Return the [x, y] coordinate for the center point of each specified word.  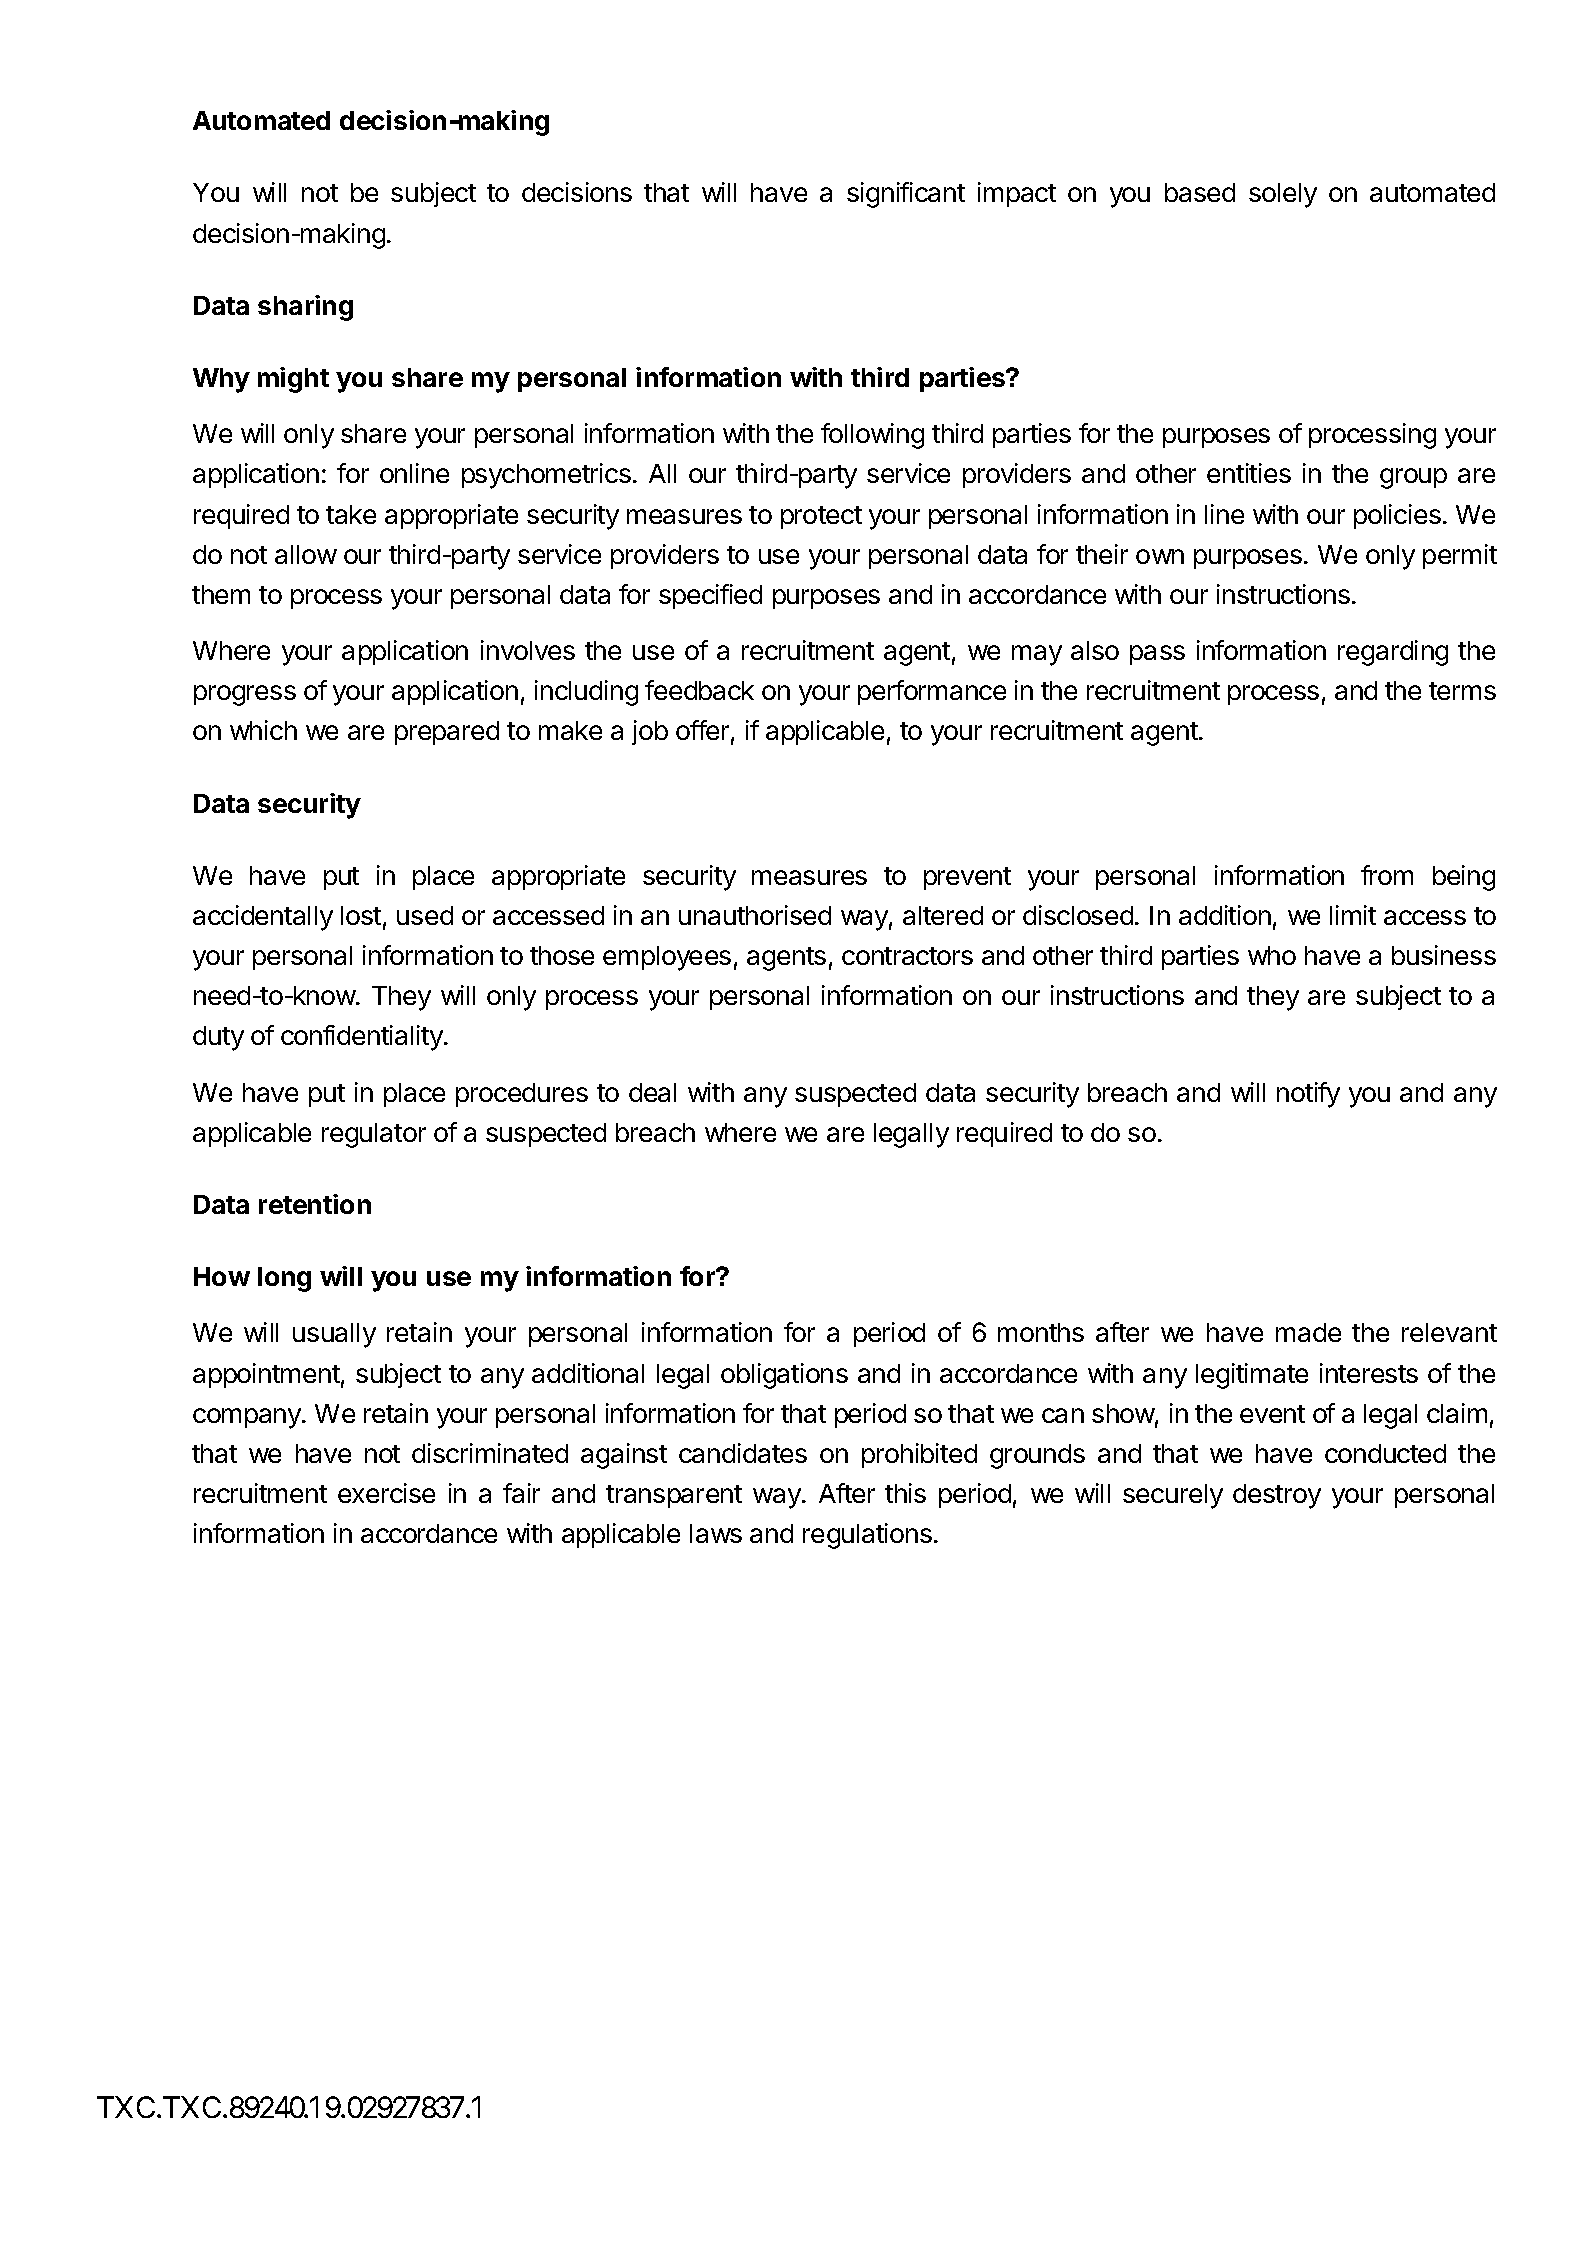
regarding [1393, 653]
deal [652, 1092]
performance [932, 692]
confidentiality [363, 1038]
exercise [386, 1493]
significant [906, 195]
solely [1283, 195]
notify [1308, 1095]
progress [245, 695]
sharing [305, 308]
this [905, 1493]
